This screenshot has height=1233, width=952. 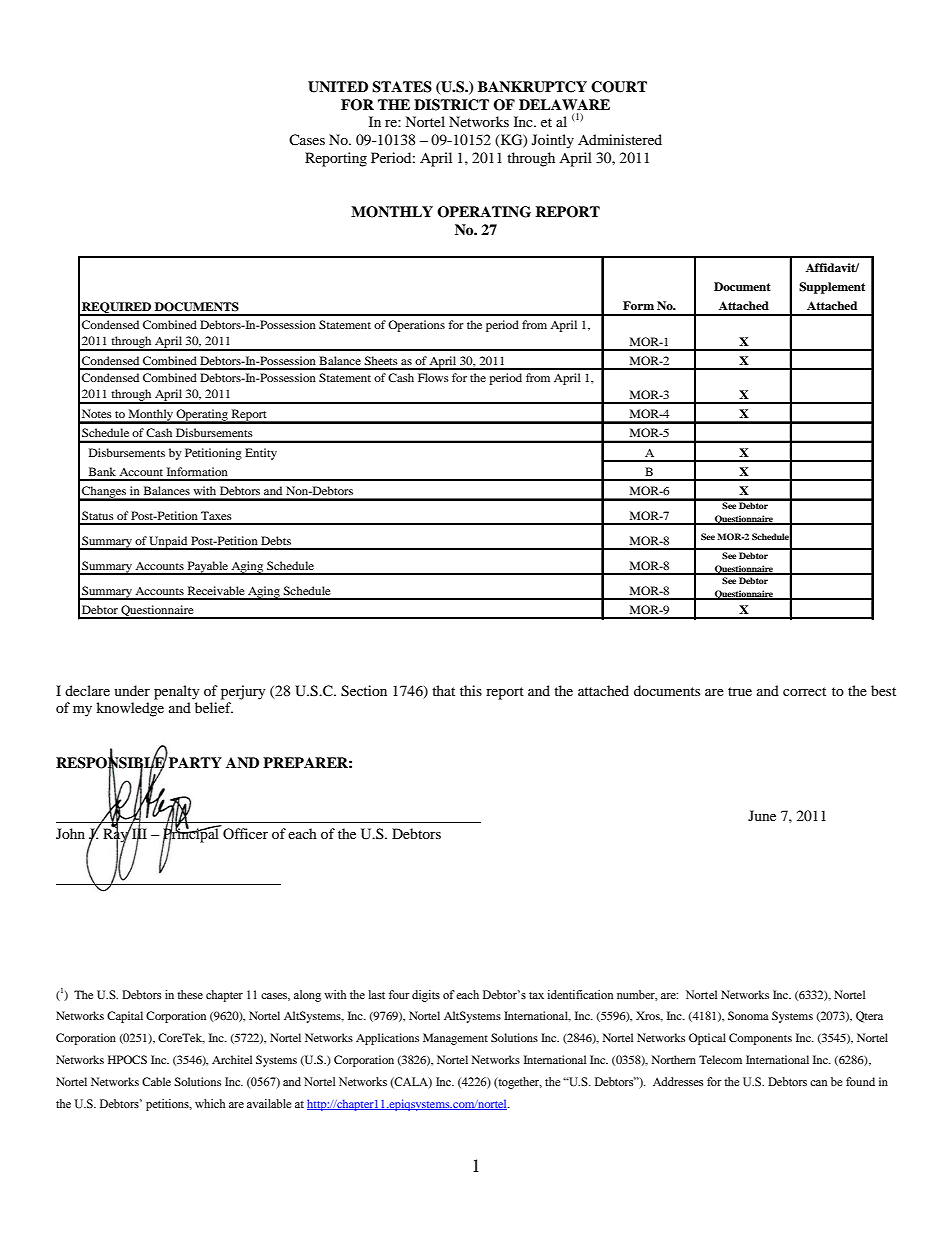 What do you see at coordinates (818, 1083) in the screenshot?
I see `can` at bounding box center [818, 1083].
